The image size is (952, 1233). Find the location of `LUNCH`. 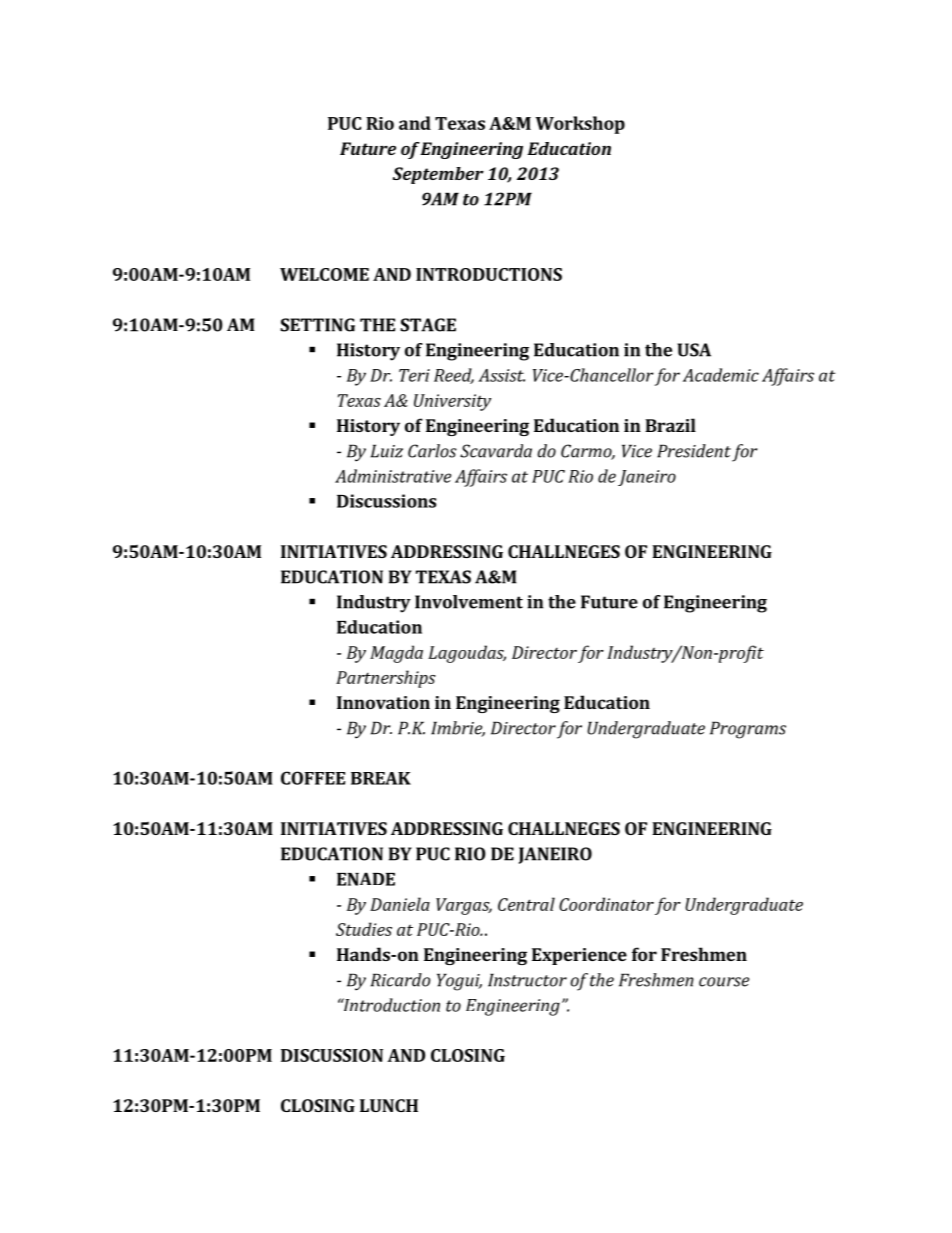

LUNCH is located at coordinates (389, 1105).
